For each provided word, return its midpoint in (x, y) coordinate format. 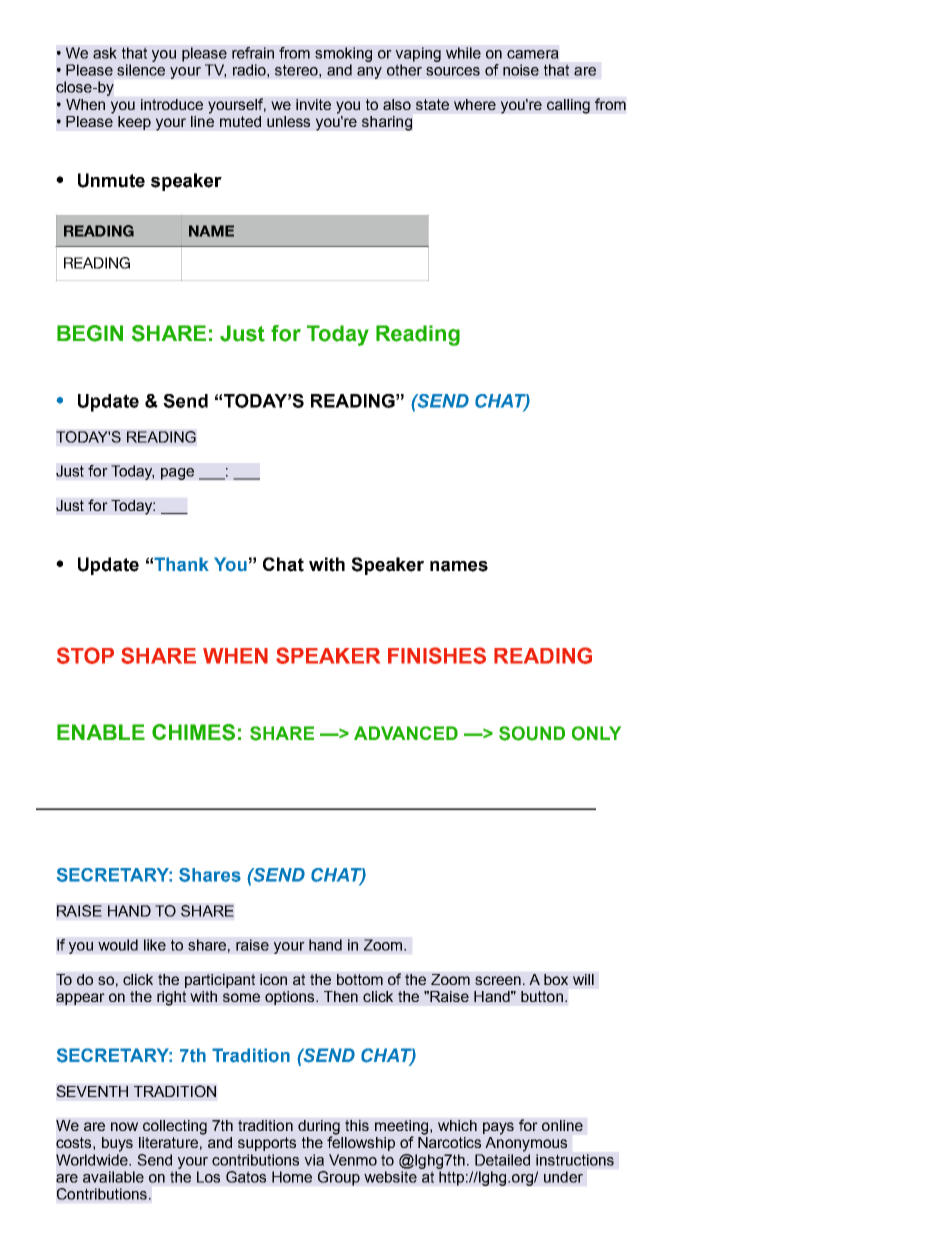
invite (313, 104)
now (124, 1126)
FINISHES (437, 655)
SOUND (532, 733)
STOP (85, 655)
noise (521, 70)
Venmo (353, 1160)
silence (141, 70)
